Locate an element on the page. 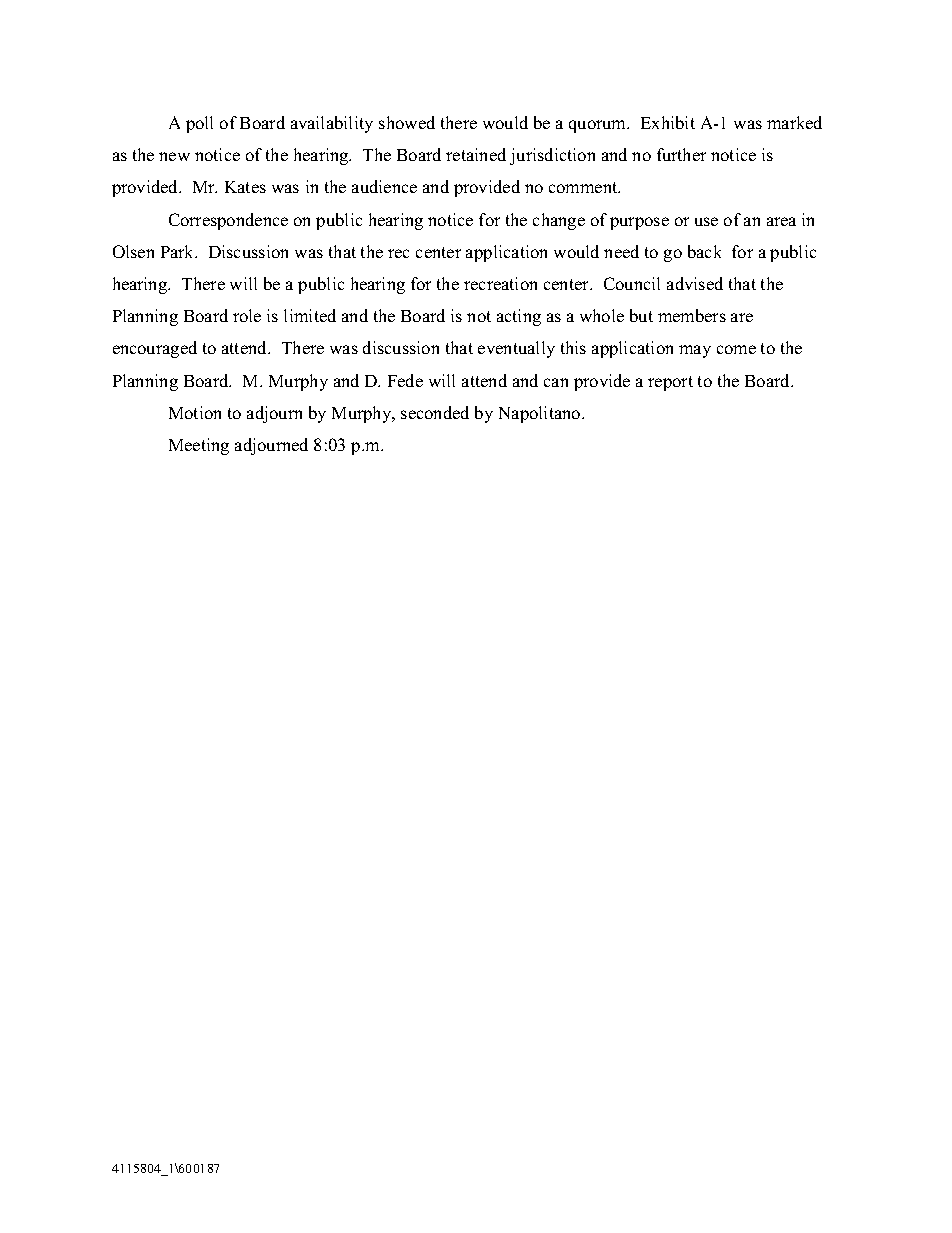 The width and height of the document is (952, 1233). encouraged is located at coordinates (155, 349).
